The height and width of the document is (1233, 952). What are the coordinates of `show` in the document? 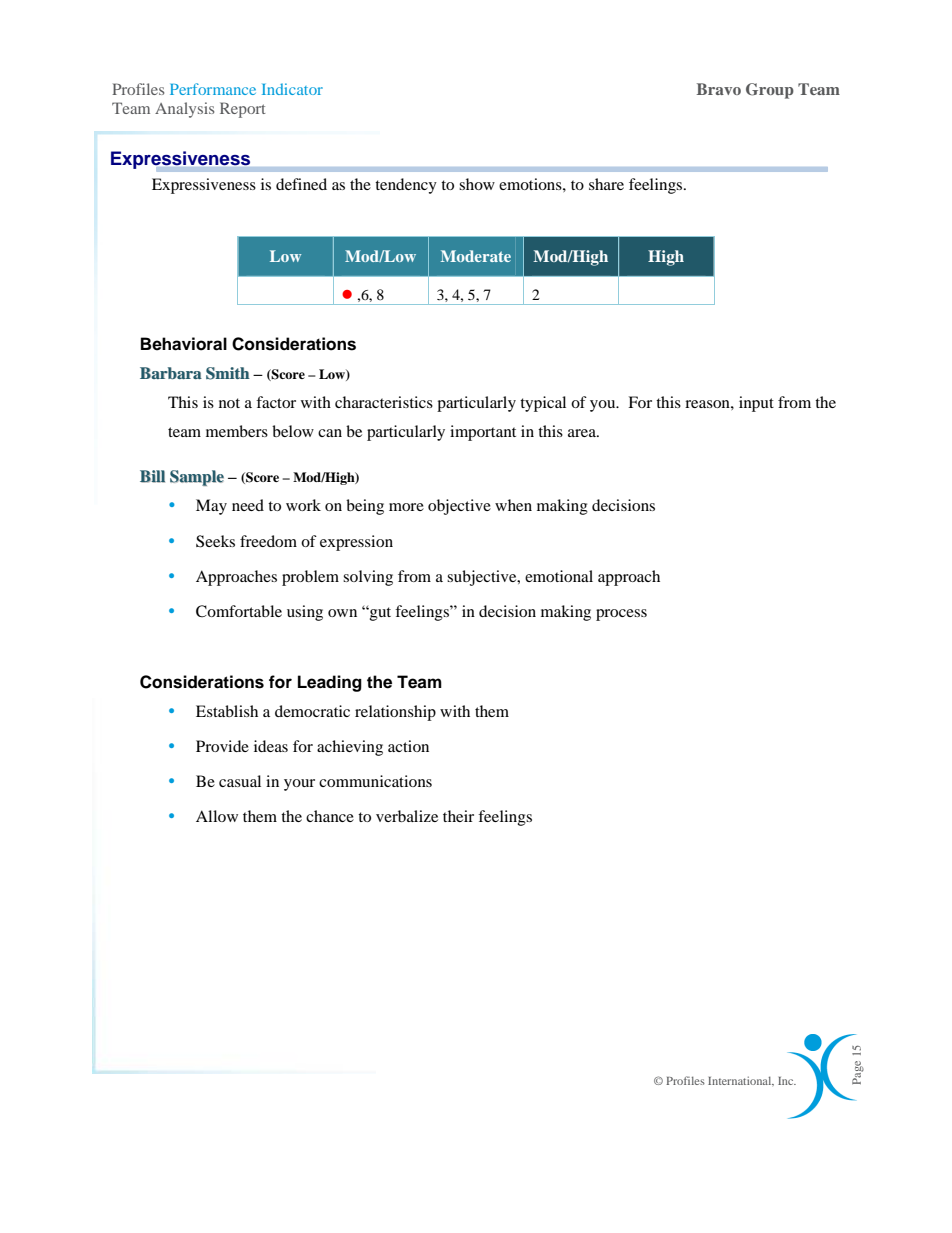 It's located at (477, 184).
